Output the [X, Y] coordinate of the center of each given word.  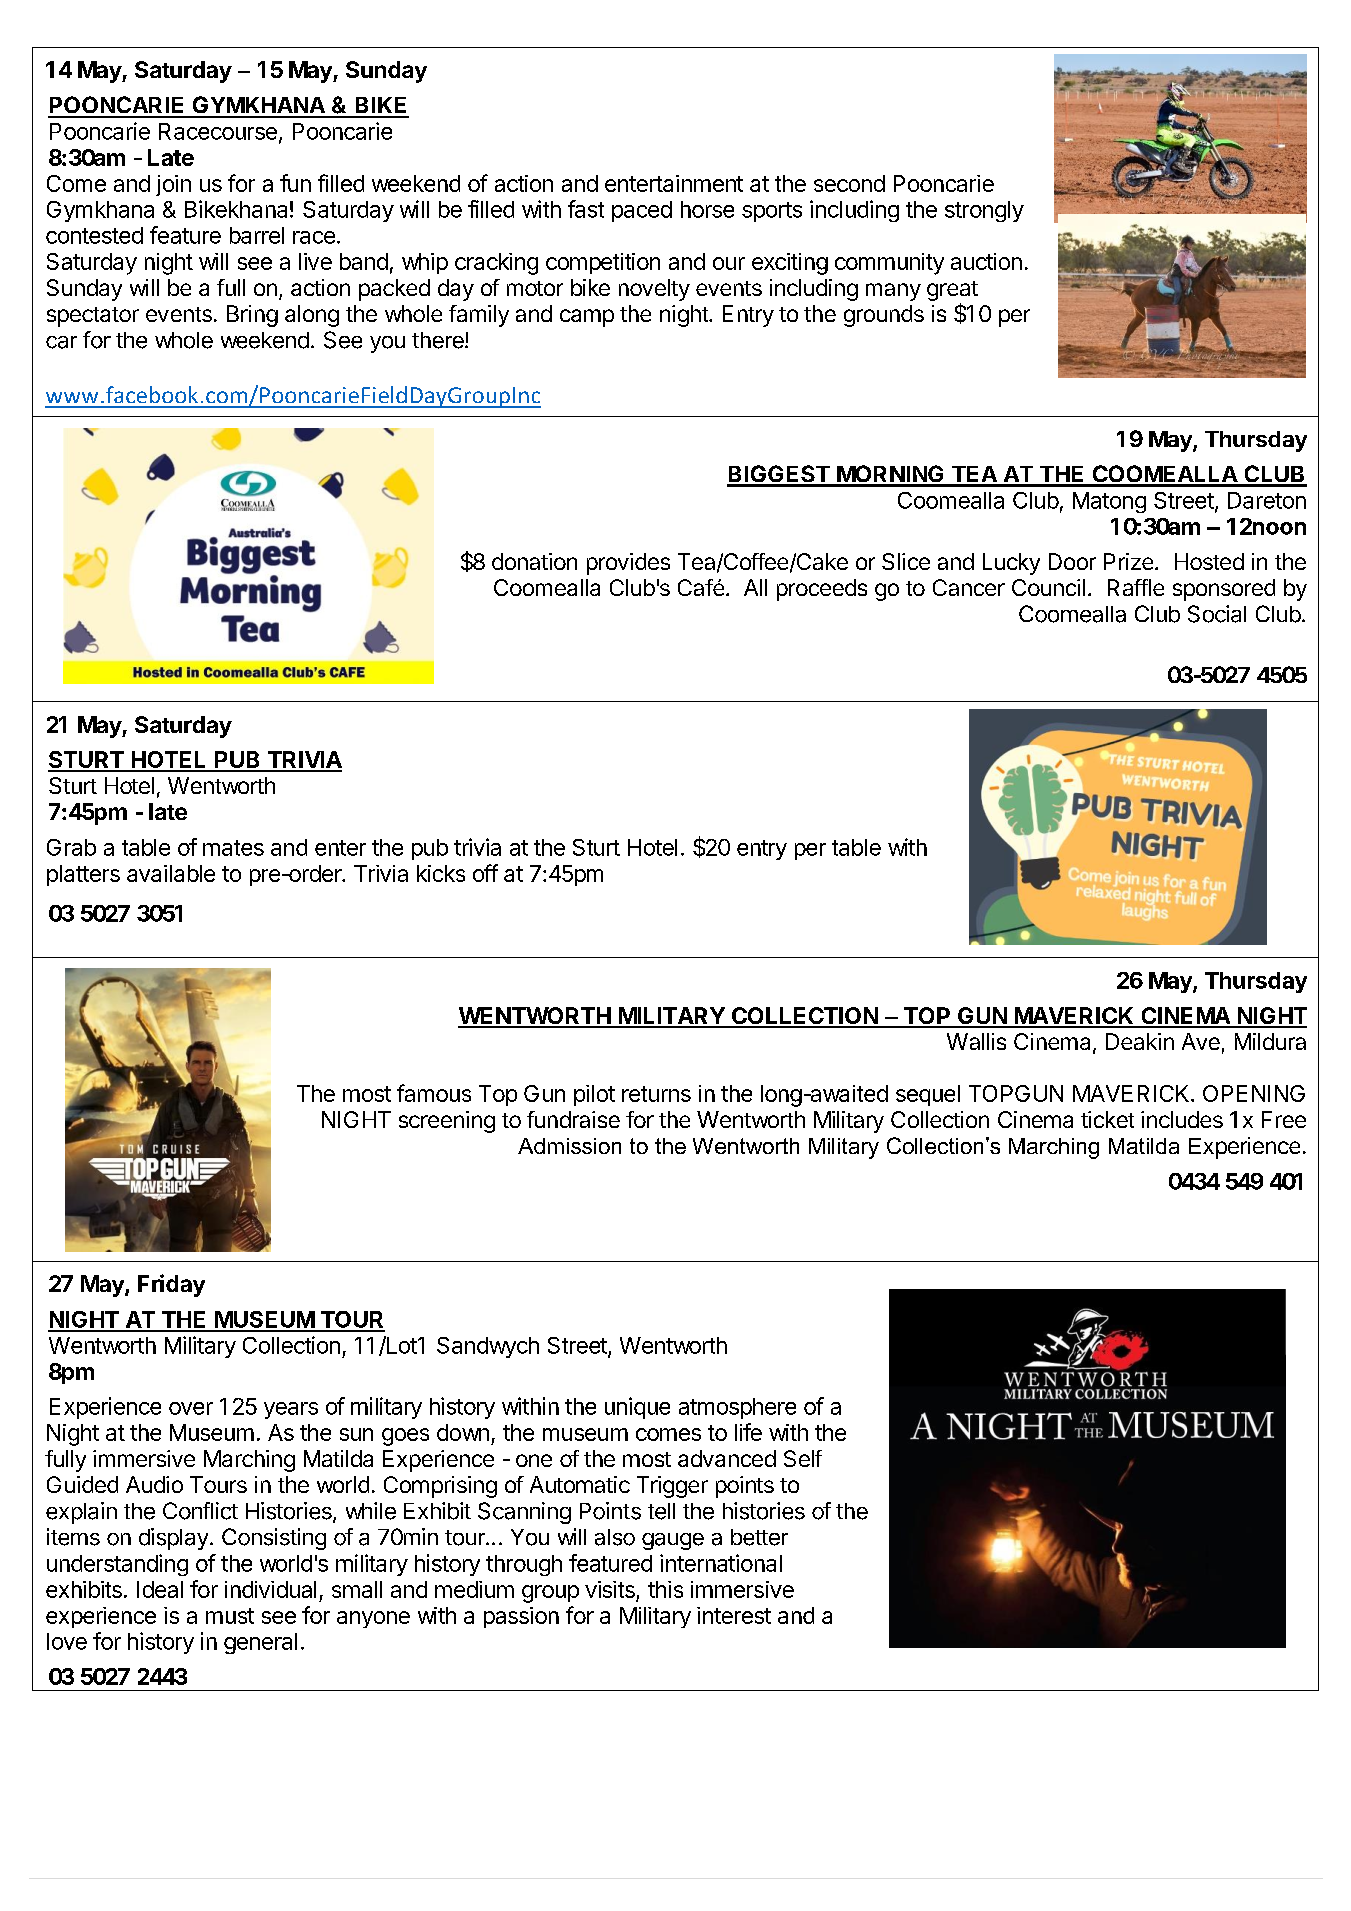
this [665, 1589]
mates [233, 848]
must [230, 1616]
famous [434, 1093]
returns [656, 1094]
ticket [1107, 1119]
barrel [257, 235]
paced [642, 211]
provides [628, 564]
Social [1217, 614]
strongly [984, 211]
